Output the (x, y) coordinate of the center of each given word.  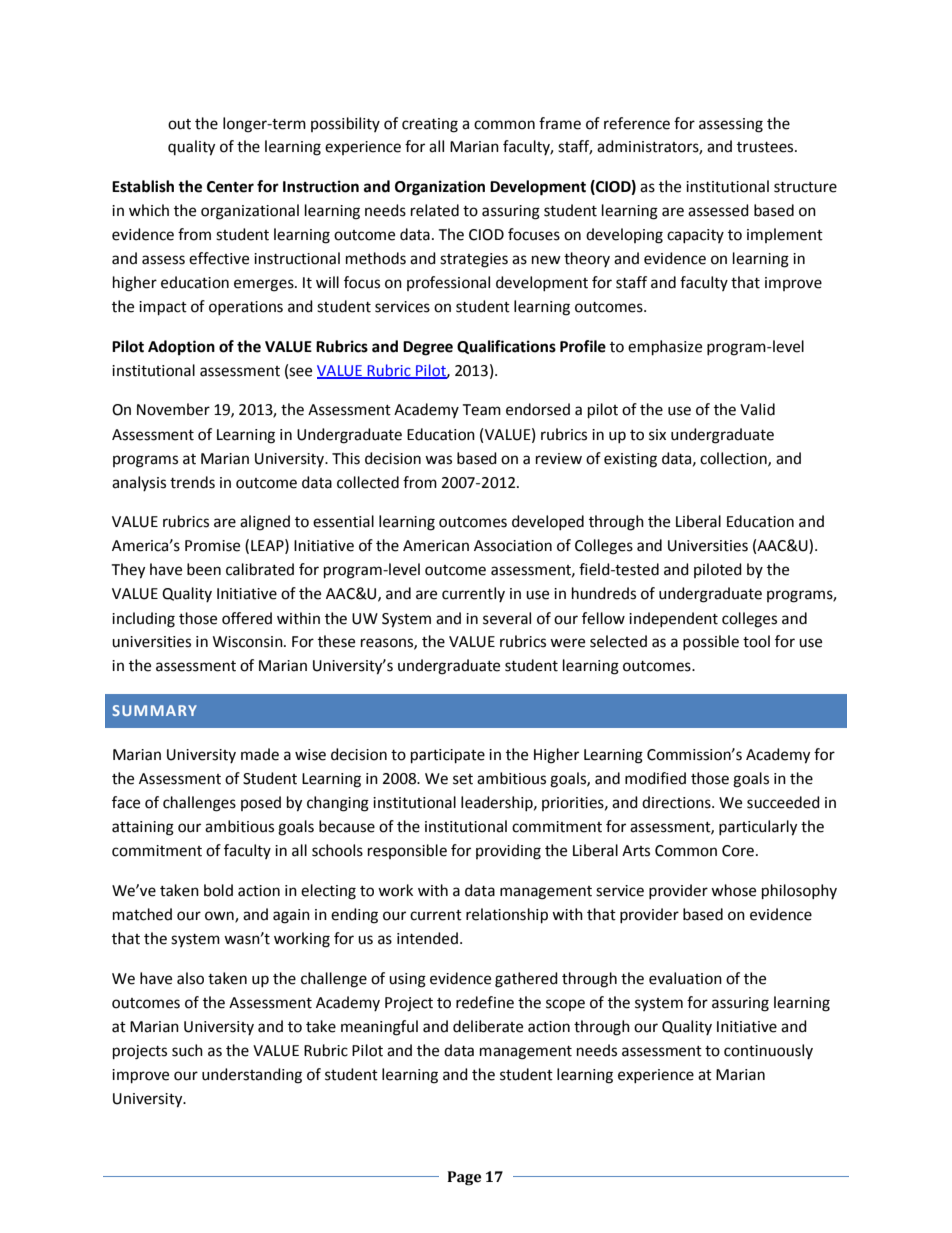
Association (513, 546)
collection (734, 459)
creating (430, 125)
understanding (252, 1076)
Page (464, 1178)
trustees (766, 147)
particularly (758, 828)
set (463, 779)
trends (192, 482)
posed (261, 803)
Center (230, 187)
